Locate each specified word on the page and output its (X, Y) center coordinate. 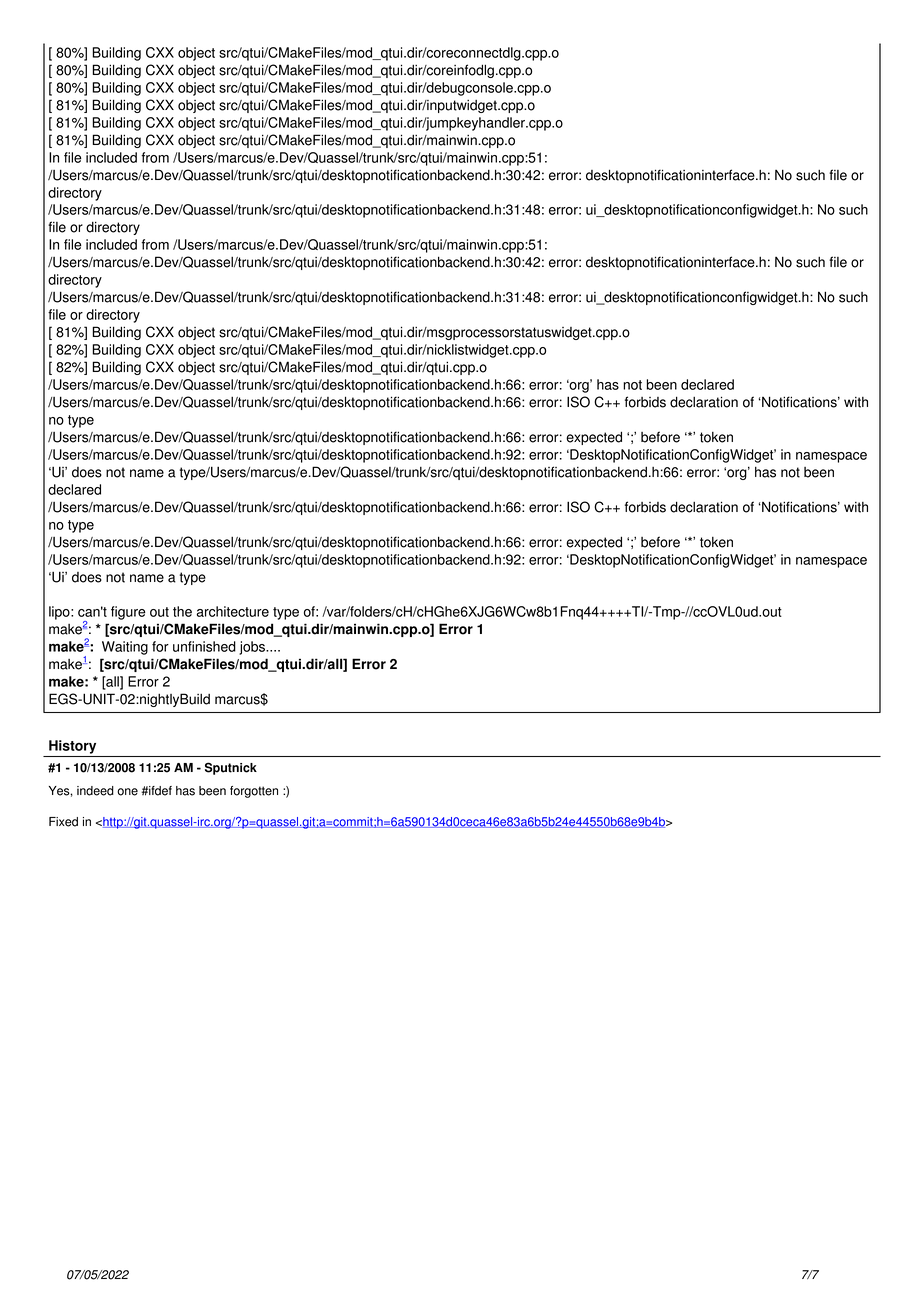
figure (128, 613)
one (127, 792)
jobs (253, 648)
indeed (95, 791)
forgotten (254, 792)
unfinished (204, 646)
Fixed (63, 822)
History (72, 747)
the (182, 611)
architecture (233, 611)
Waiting (125, 648)
